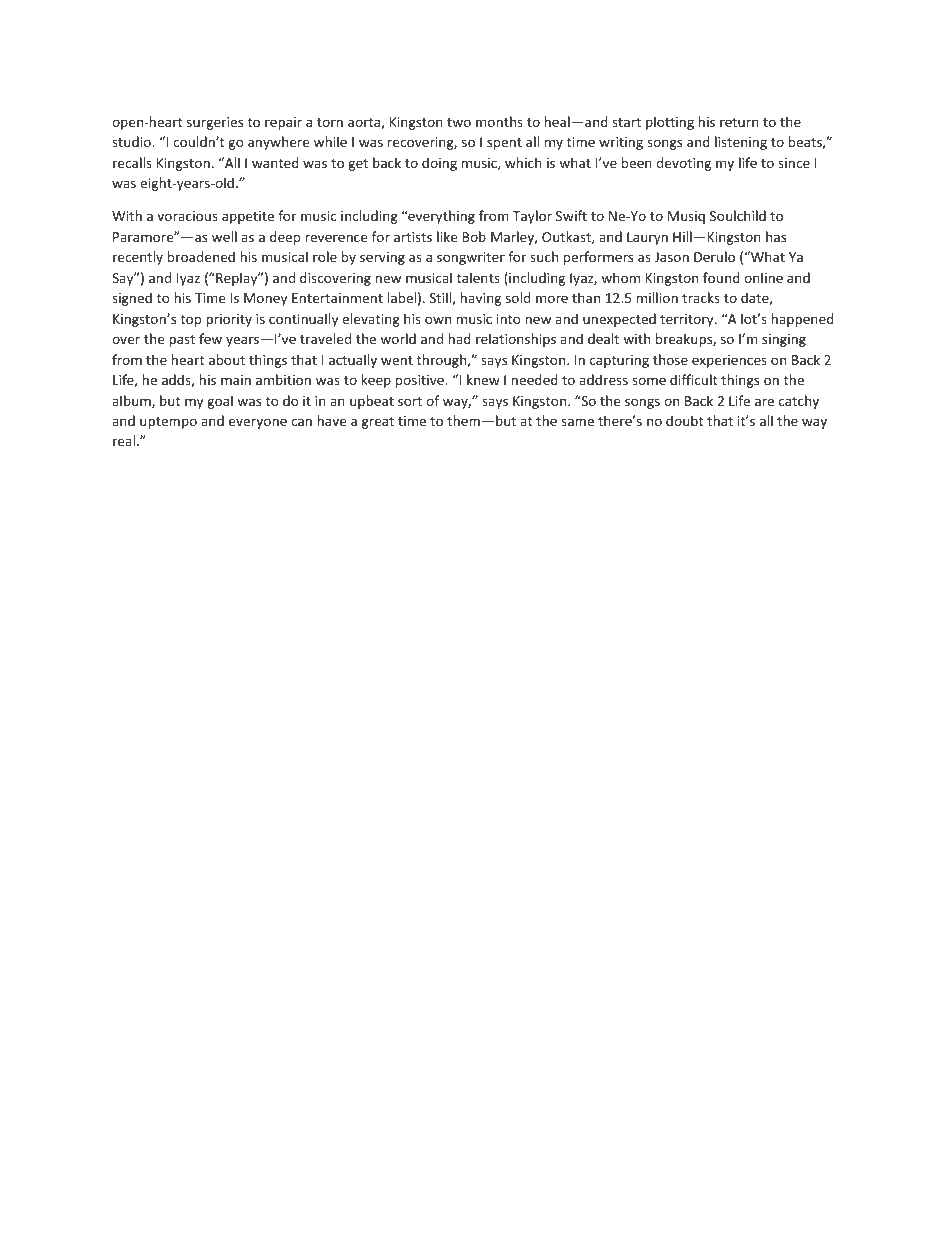 This image has width=952, height=1233. I want to click on surgeries, so click(215, 123).
